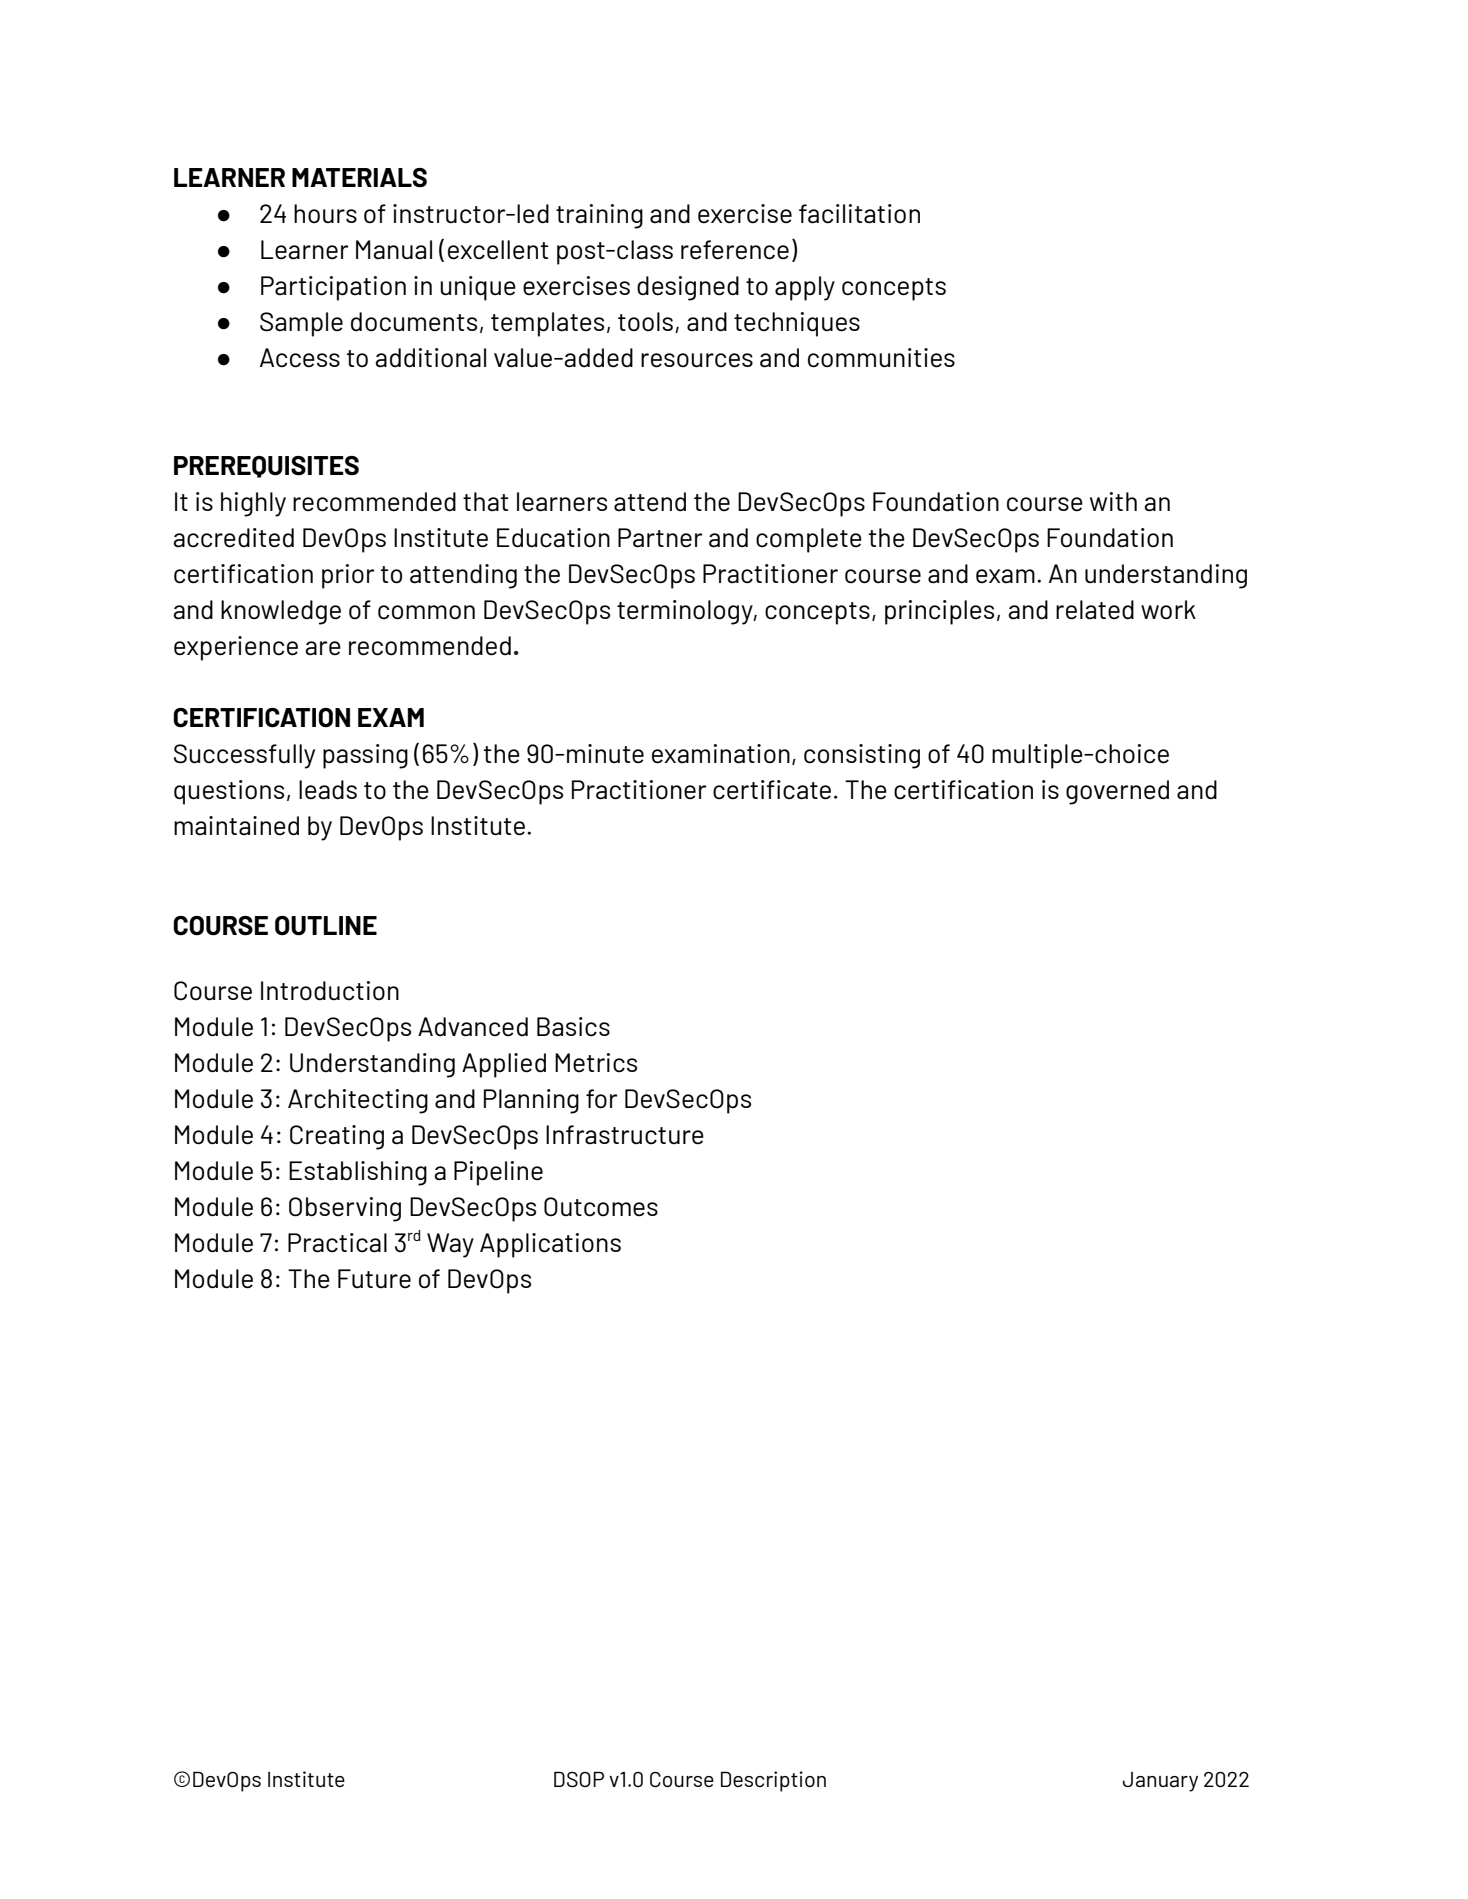 The image size is (1468, 1899). Describe the element at coordinates (325, 214) in the screenshot. I see `hours` at that location.
